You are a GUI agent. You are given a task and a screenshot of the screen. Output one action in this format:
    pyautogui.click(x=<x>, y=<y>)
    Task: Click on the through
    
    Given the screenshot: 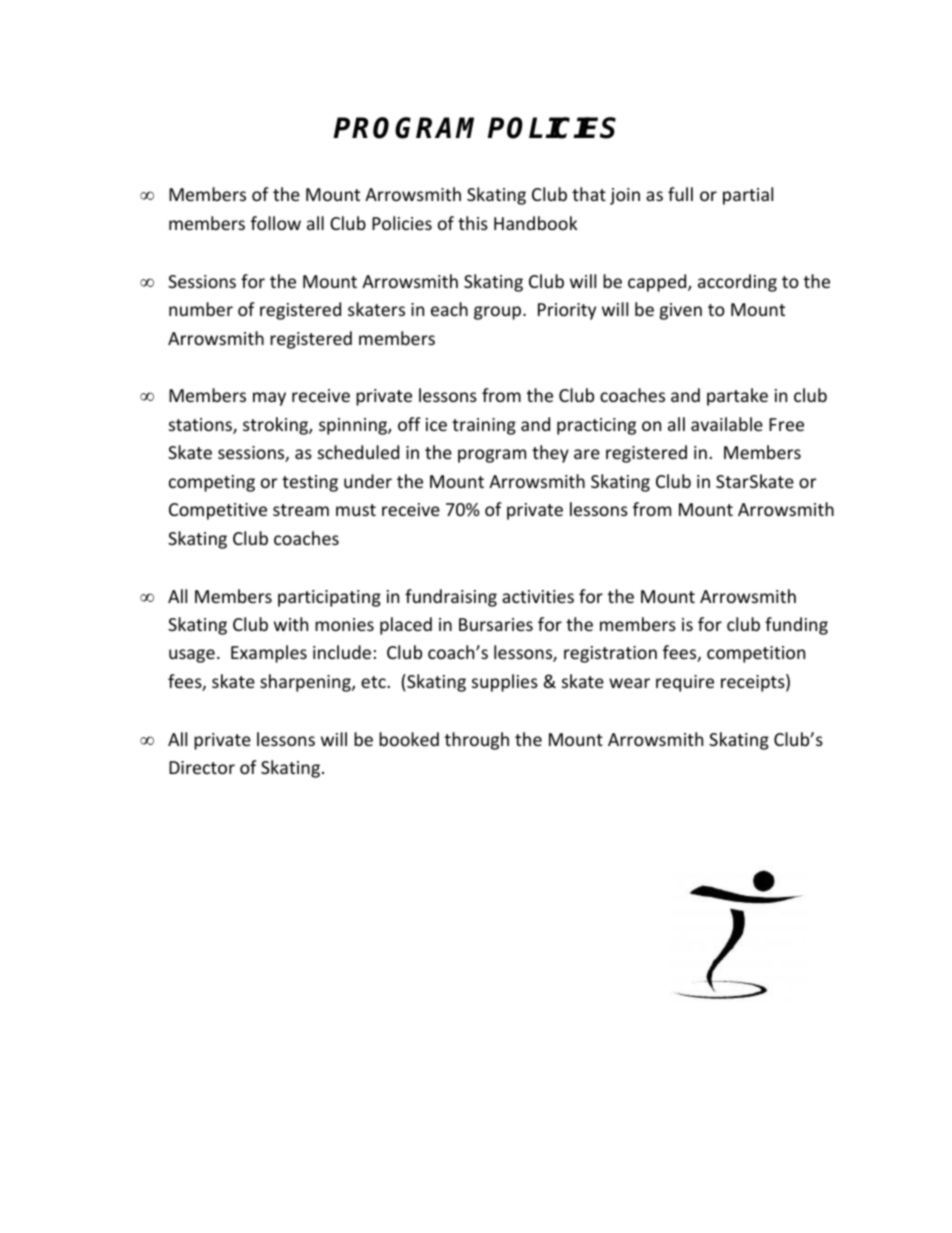 What is the action you would take?
    pyautogui.click(x=477, y=741)
